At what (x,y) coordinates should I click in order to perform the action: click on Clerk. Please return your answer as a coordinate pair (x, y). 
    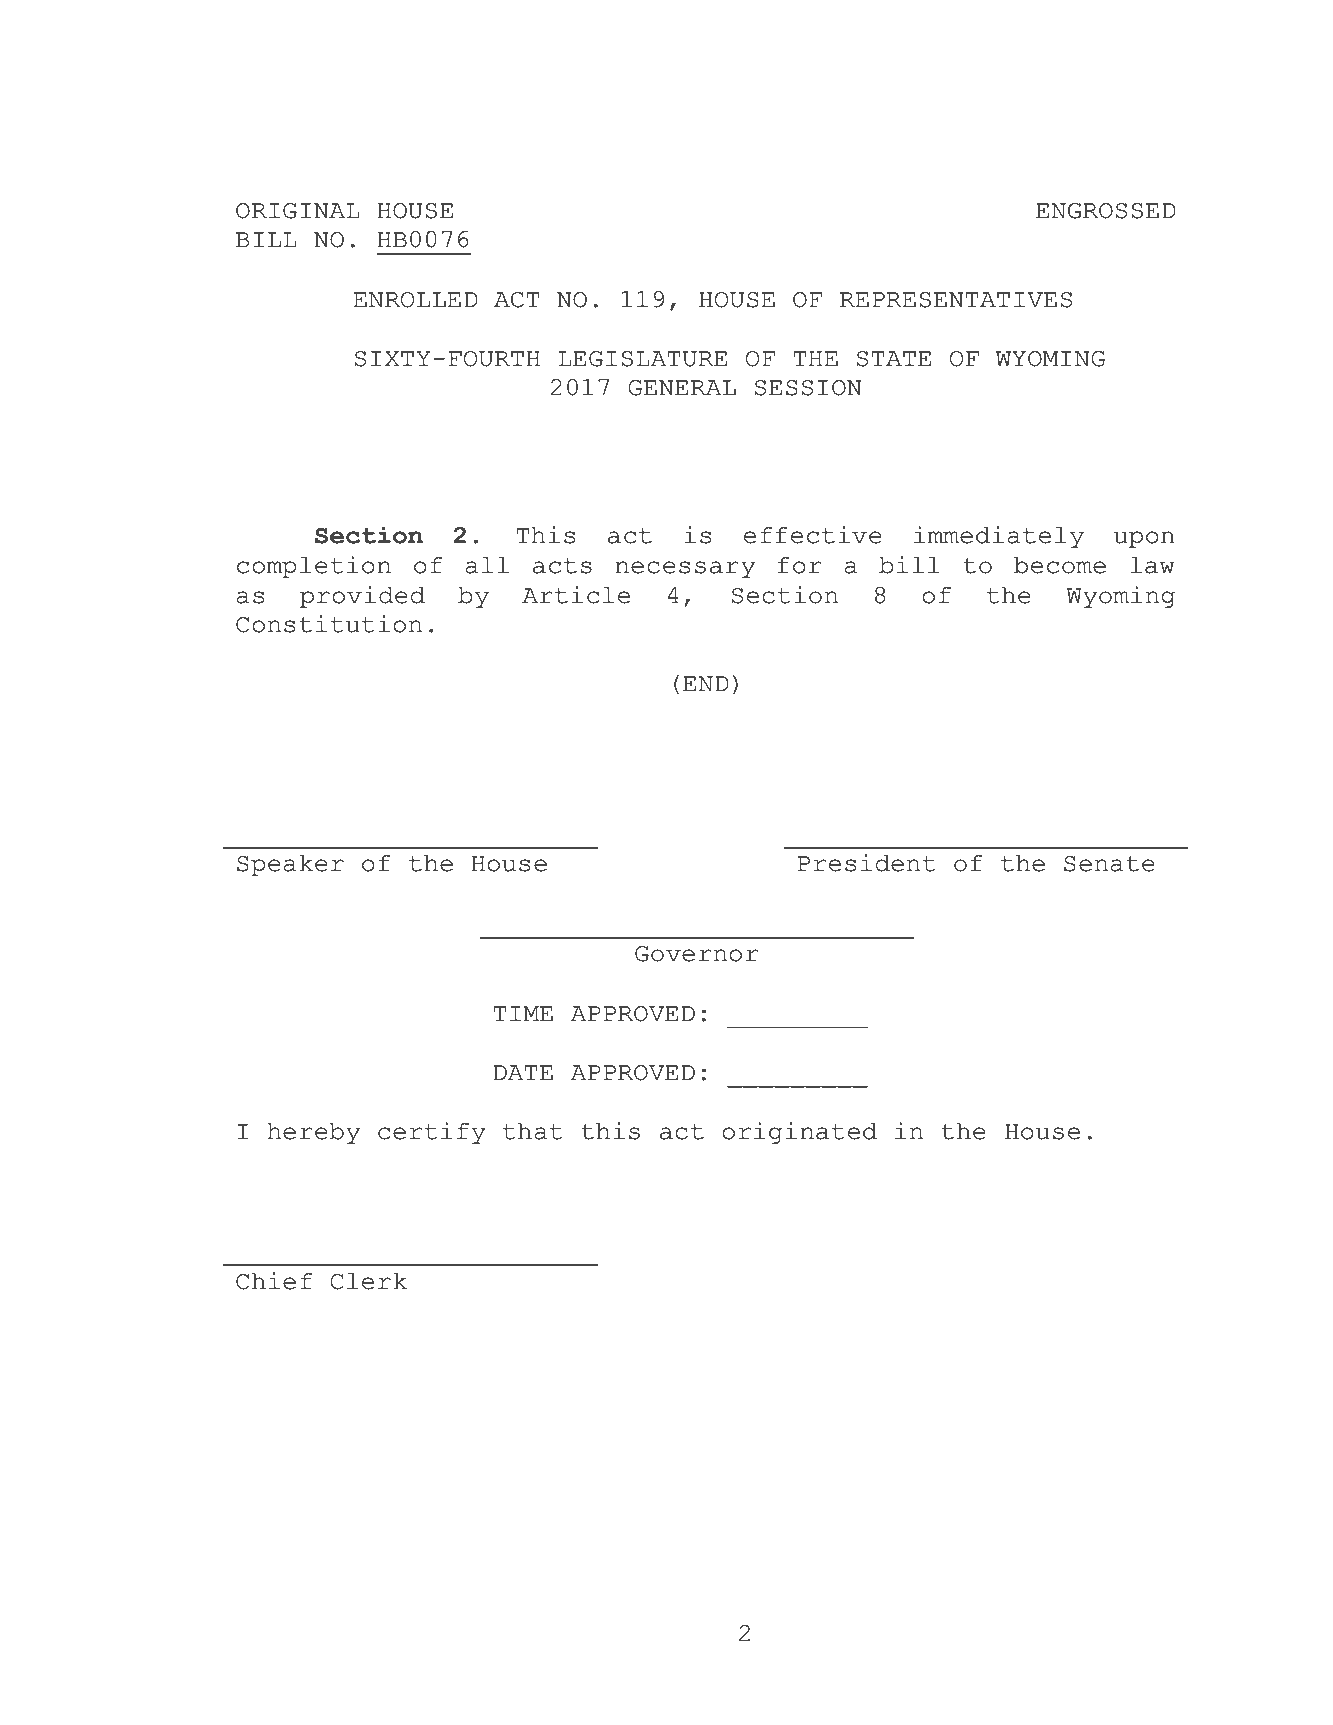
    Looking at the image, I should click on (369, 1281).
